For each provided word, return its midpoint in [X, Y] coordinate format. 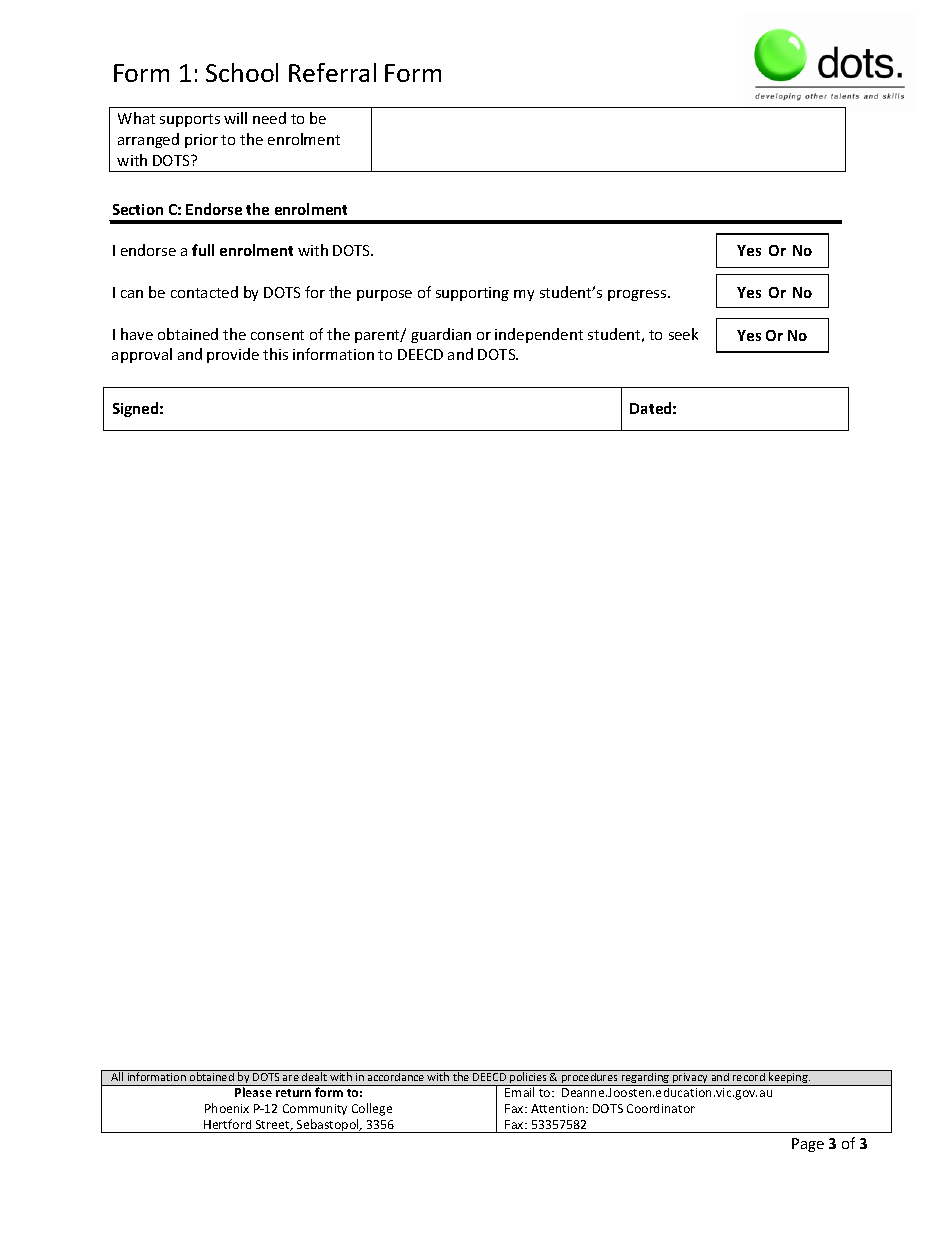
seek [683, 334]
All [117, 1075]
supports [190, 120]
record [749, 1075]
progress [638, 295]
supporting [472, 294]
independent [539, 335]
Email [519, 1092]
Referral [332, 72]
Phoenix [227, 1108]
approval [142, 355]
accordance [396, 1075]
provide [233, 355]
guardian [441, 335]
